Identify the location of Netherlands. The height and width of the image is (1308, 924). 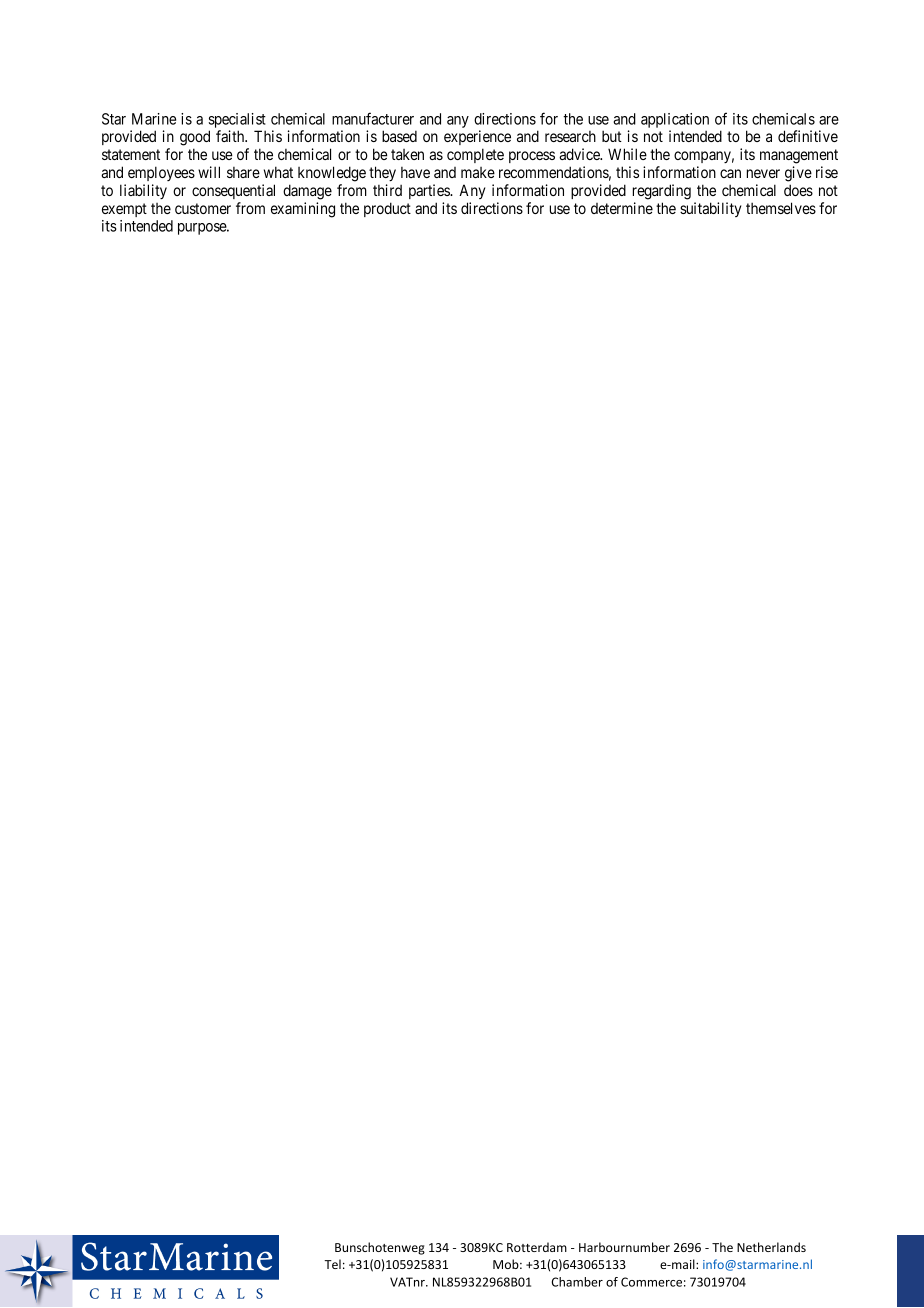
(771, 1247).
